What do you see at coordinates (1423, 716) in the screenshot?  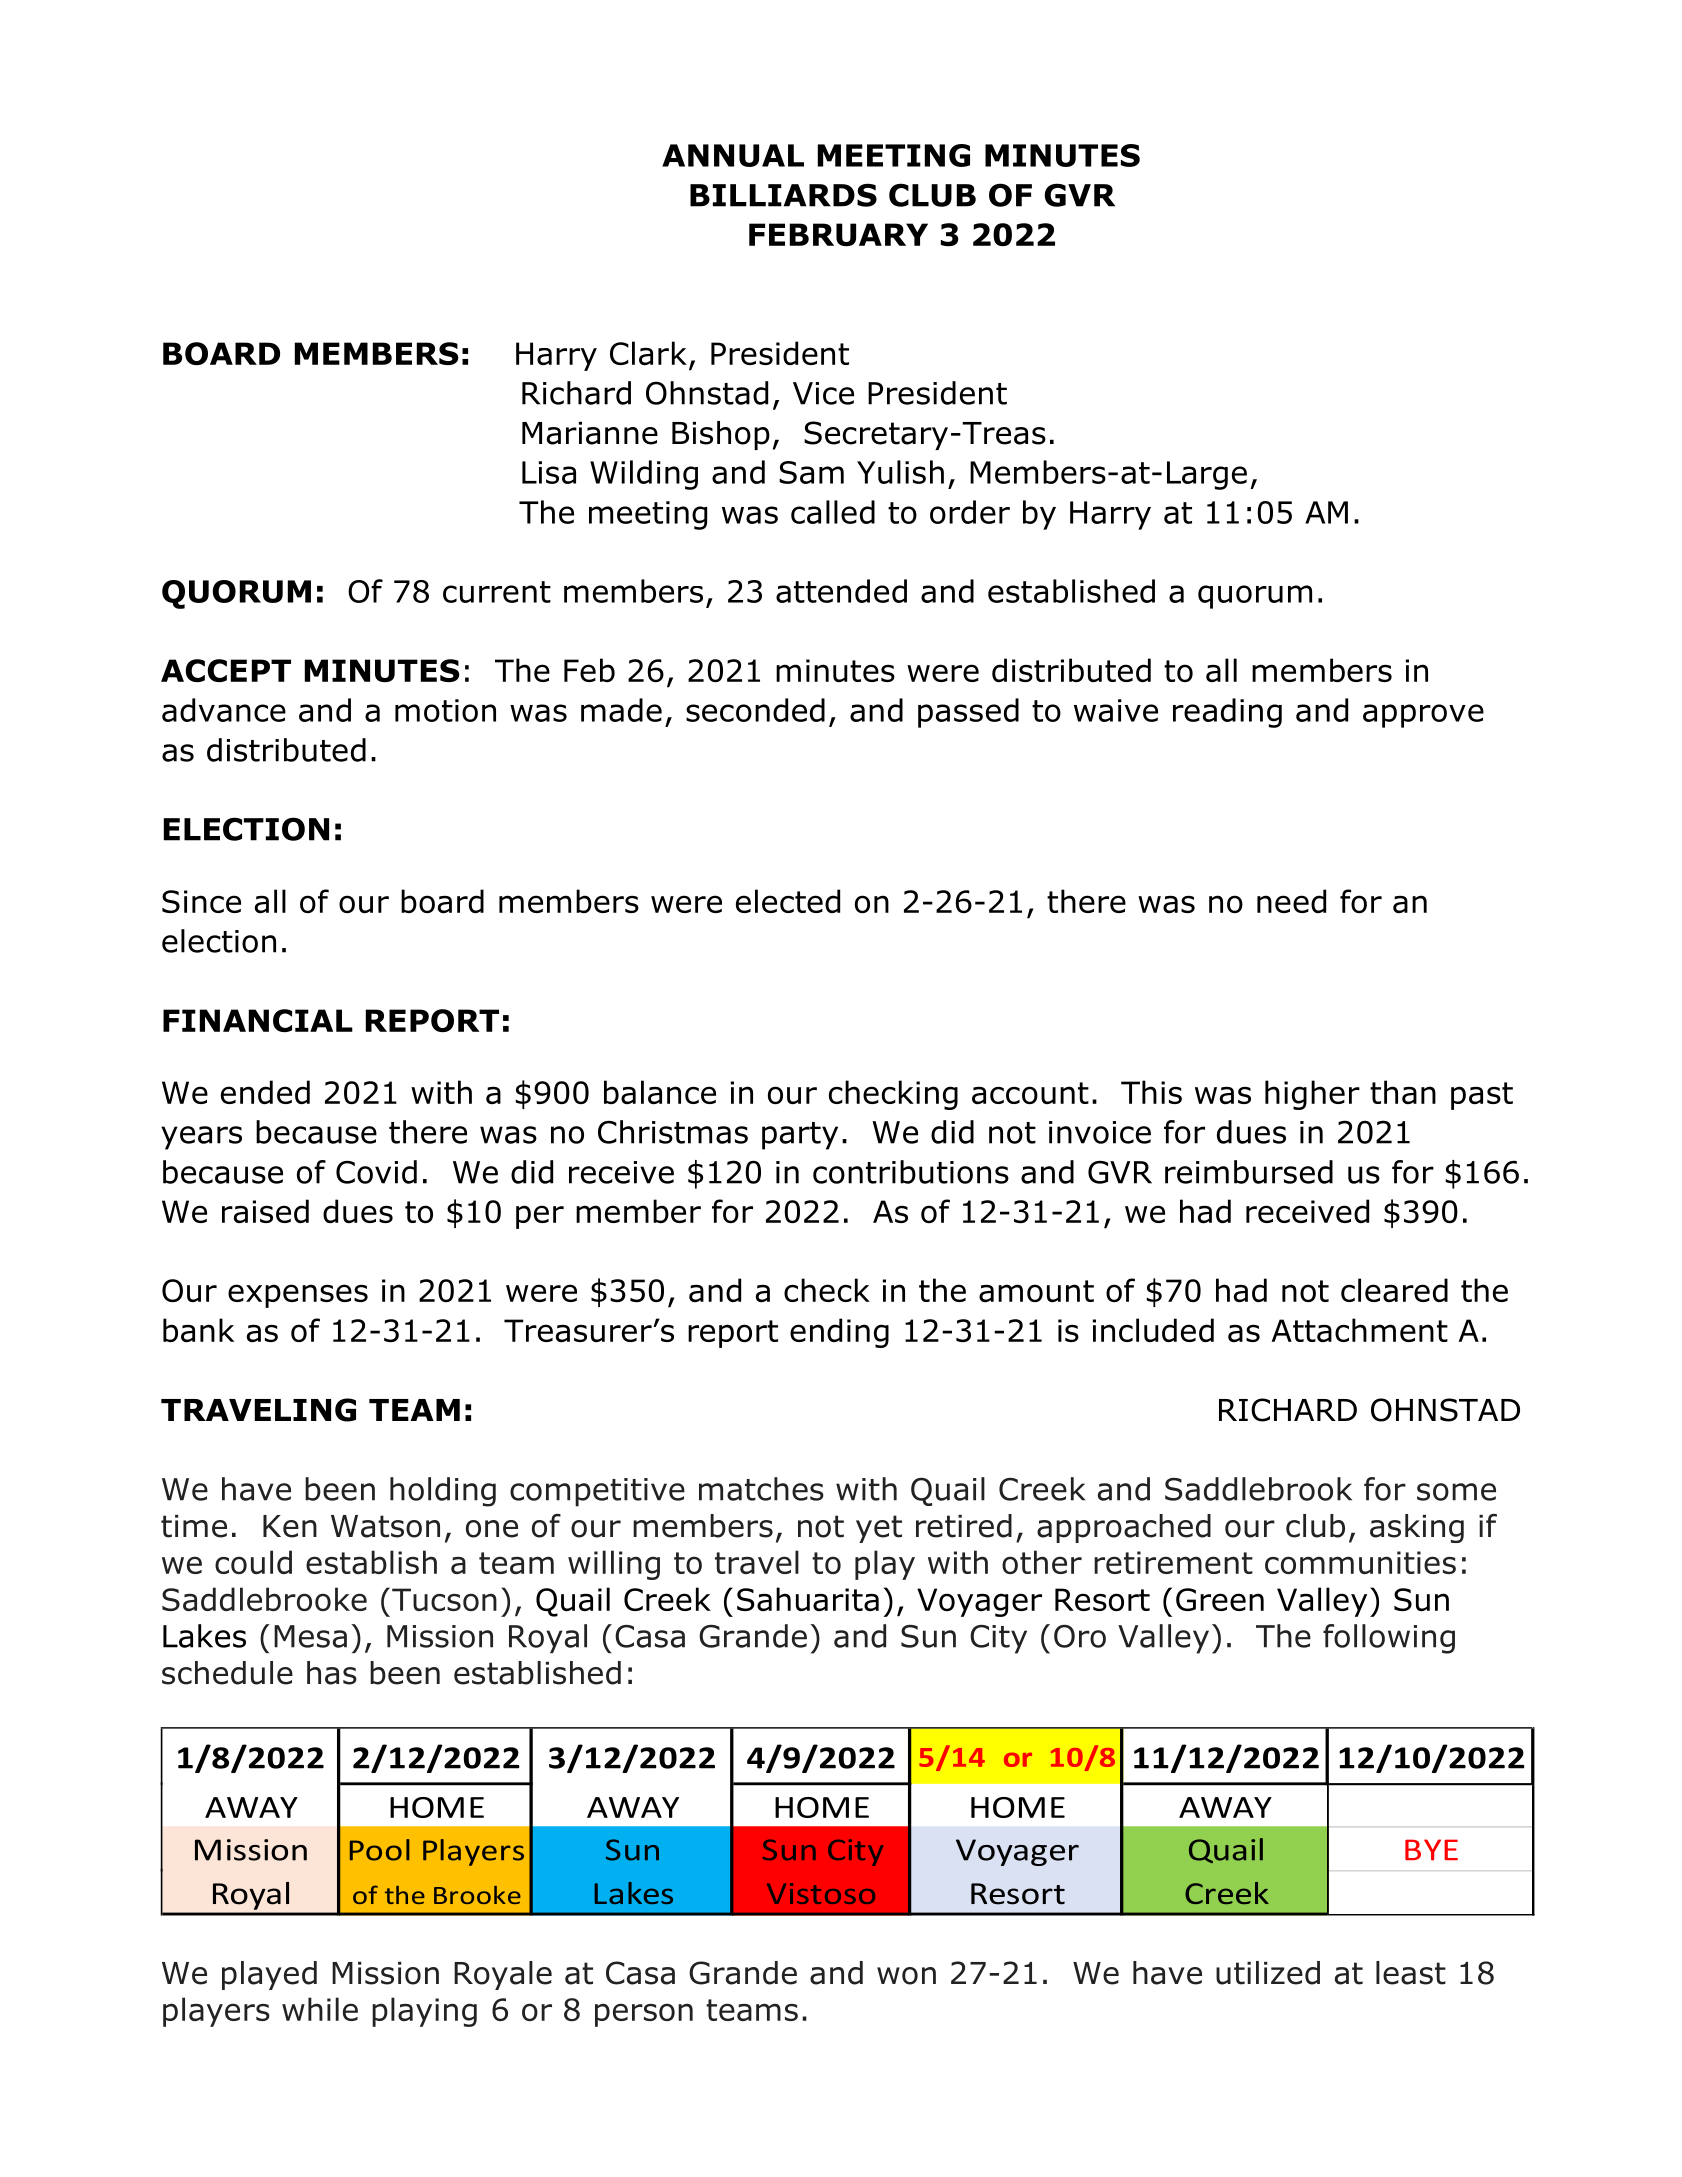 I see `approve` at bounding box center [1423, 716].
